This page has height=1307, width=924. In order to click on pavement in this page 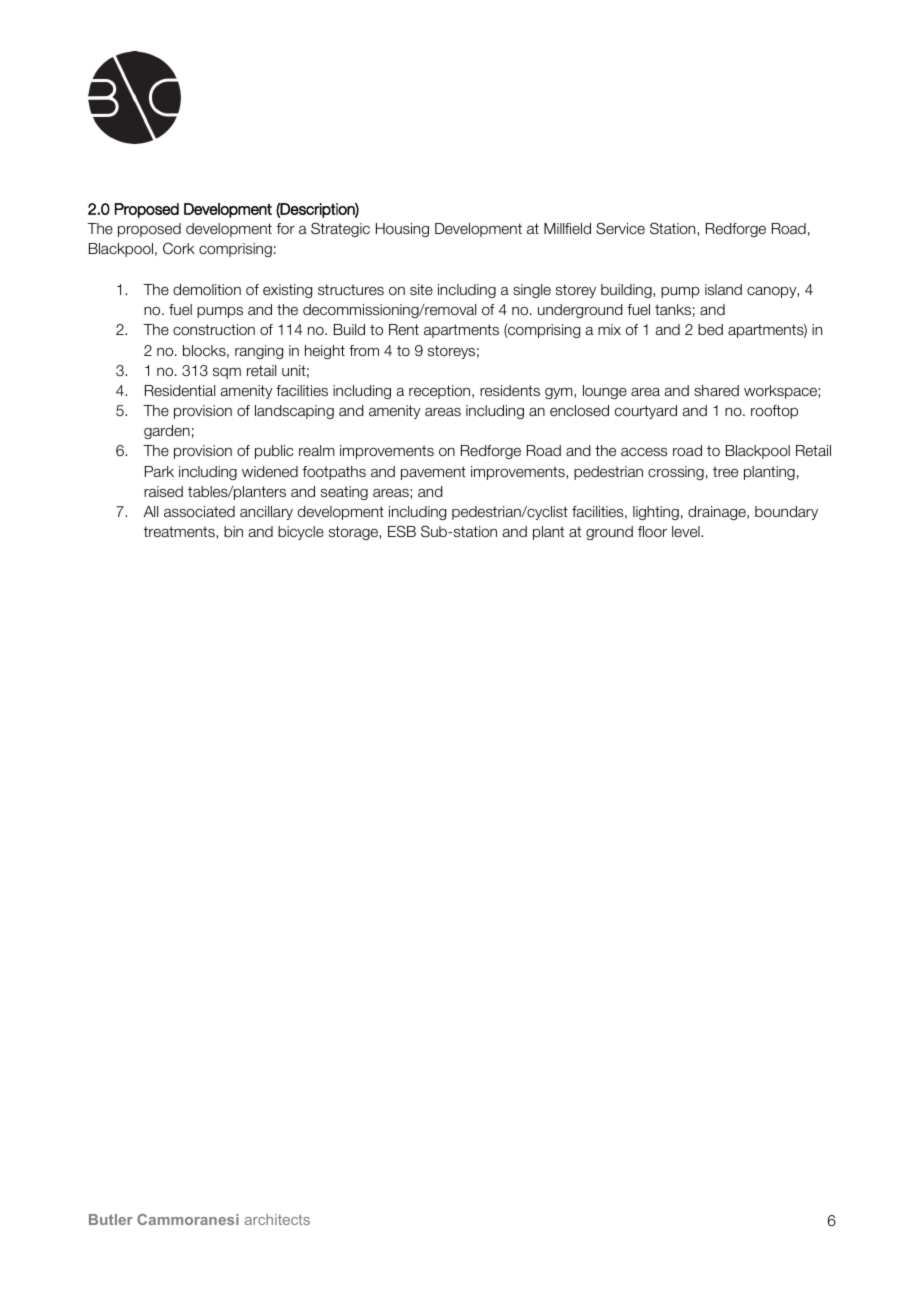, I will do `click(433, 473)`.
